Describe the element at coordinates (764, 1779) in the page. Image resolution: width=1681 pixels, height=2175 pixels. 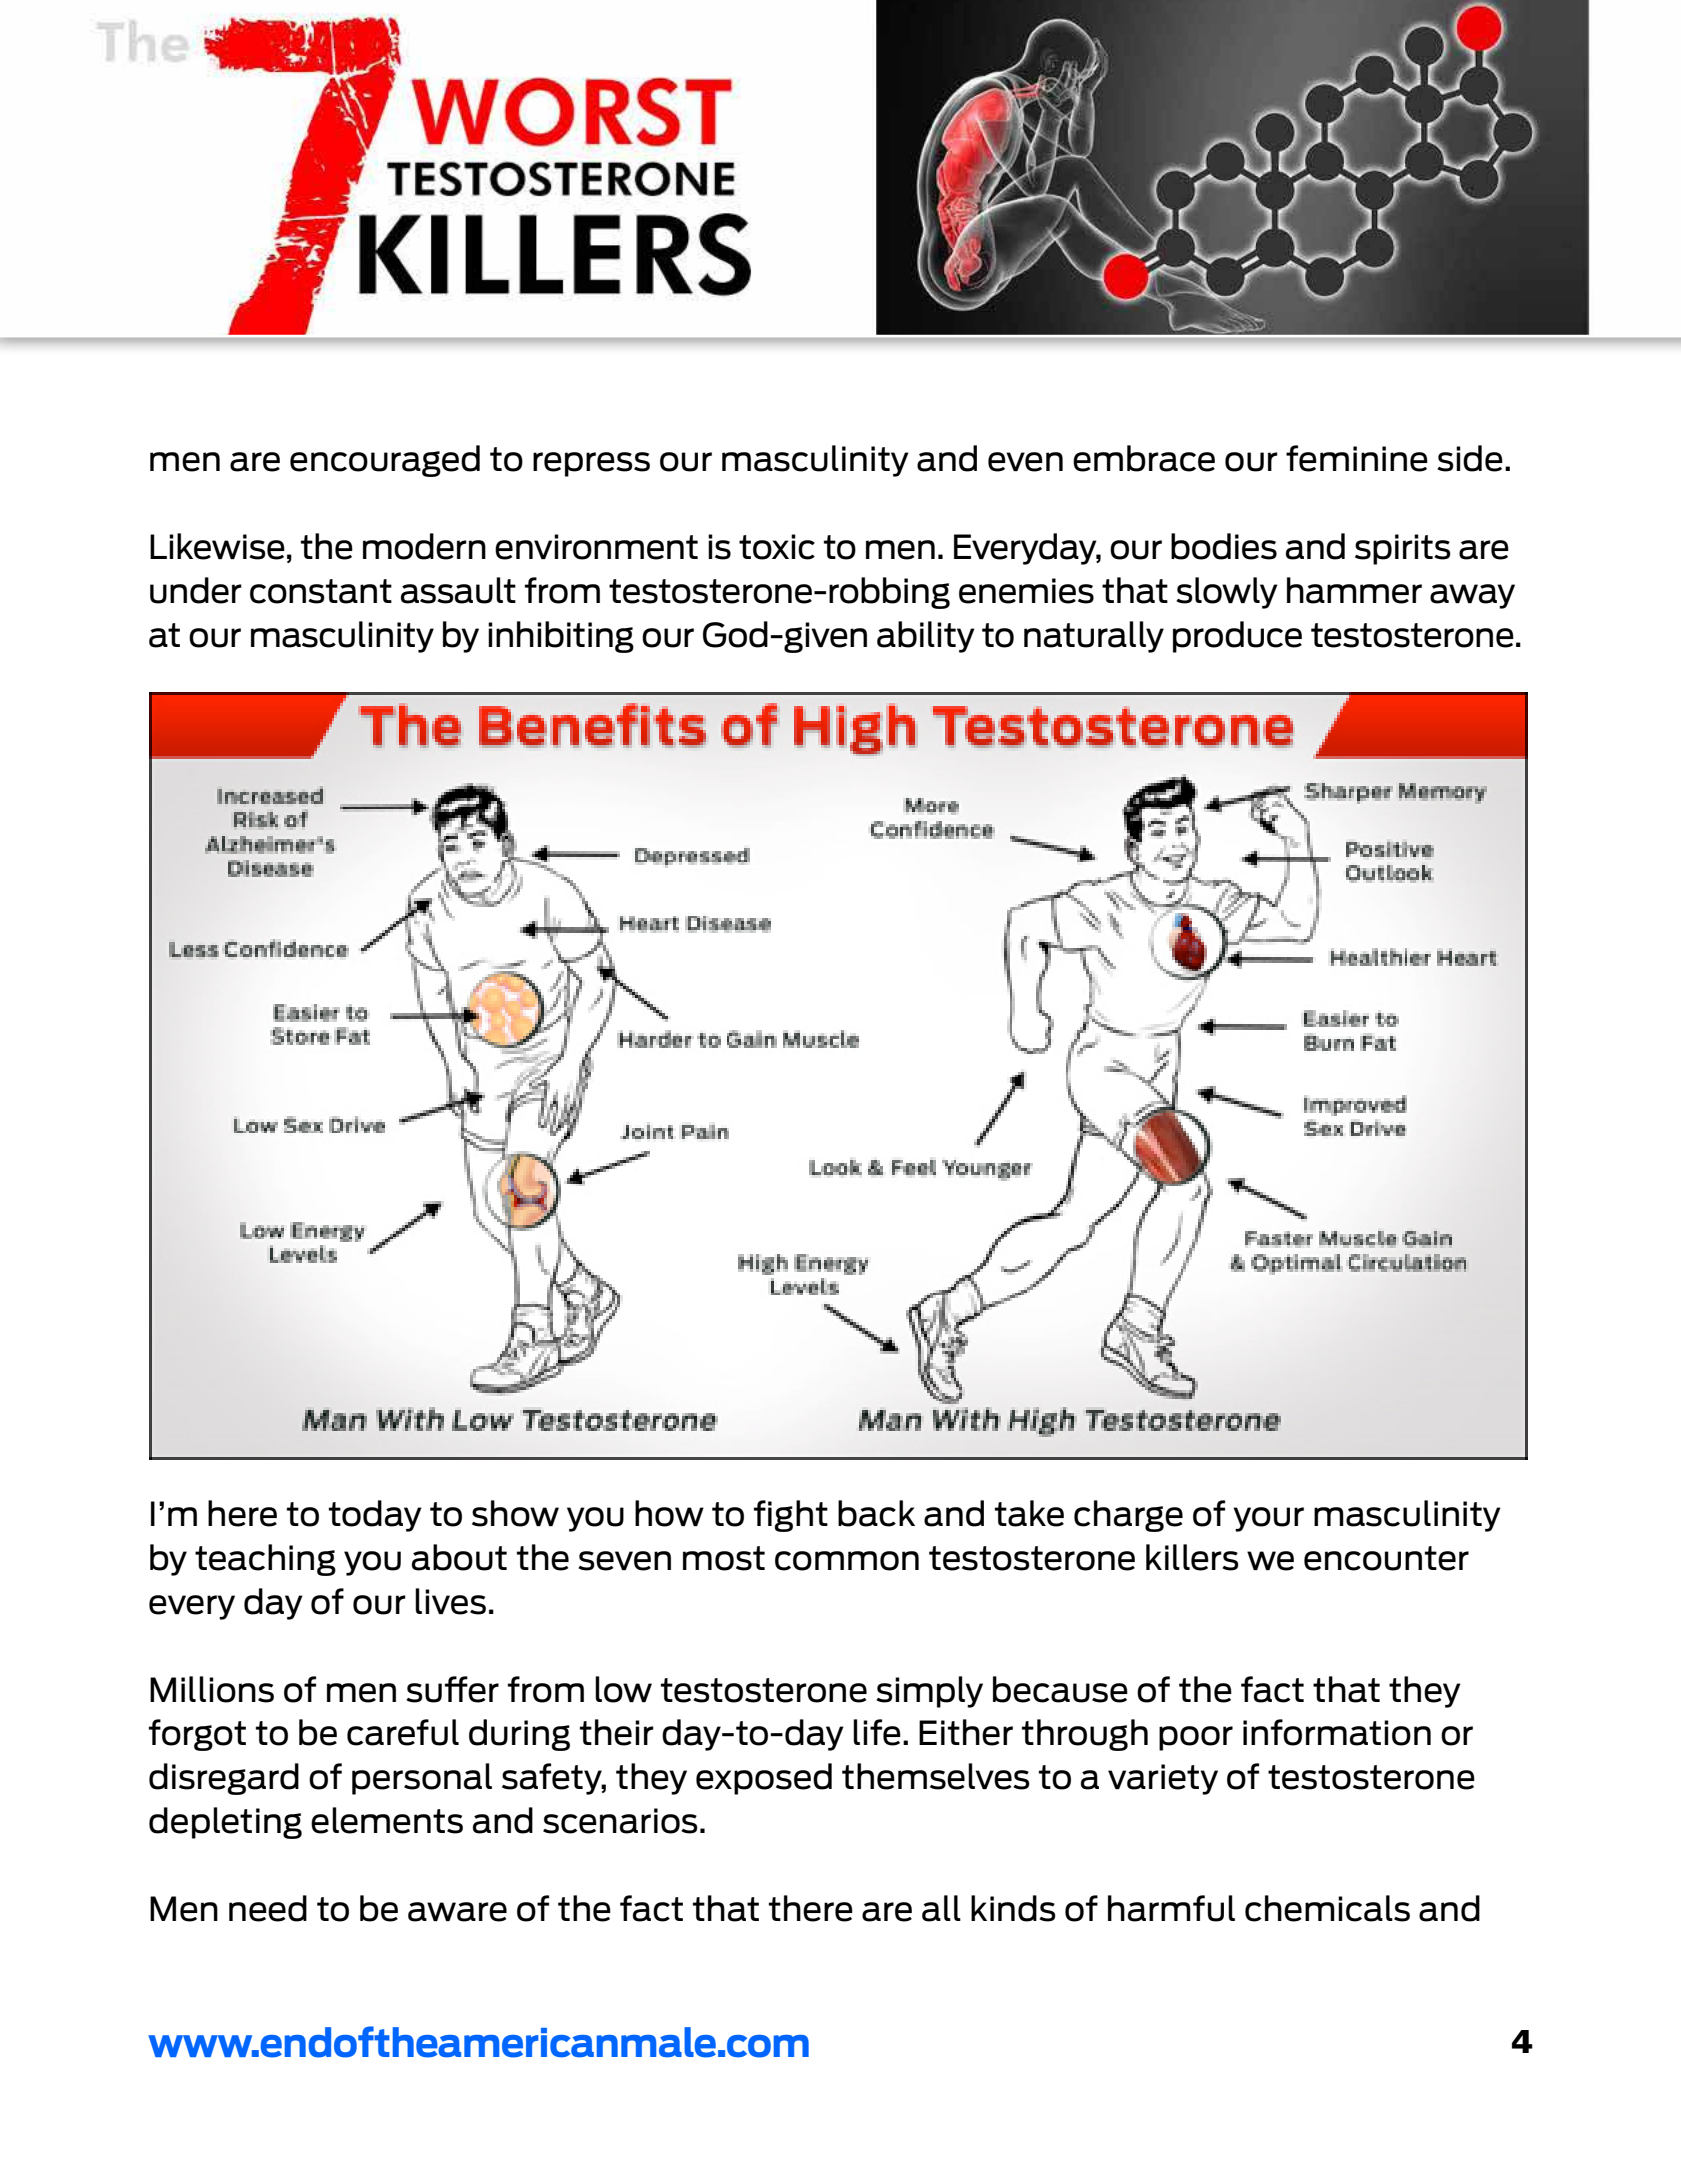
I see `exposed` at that location.
